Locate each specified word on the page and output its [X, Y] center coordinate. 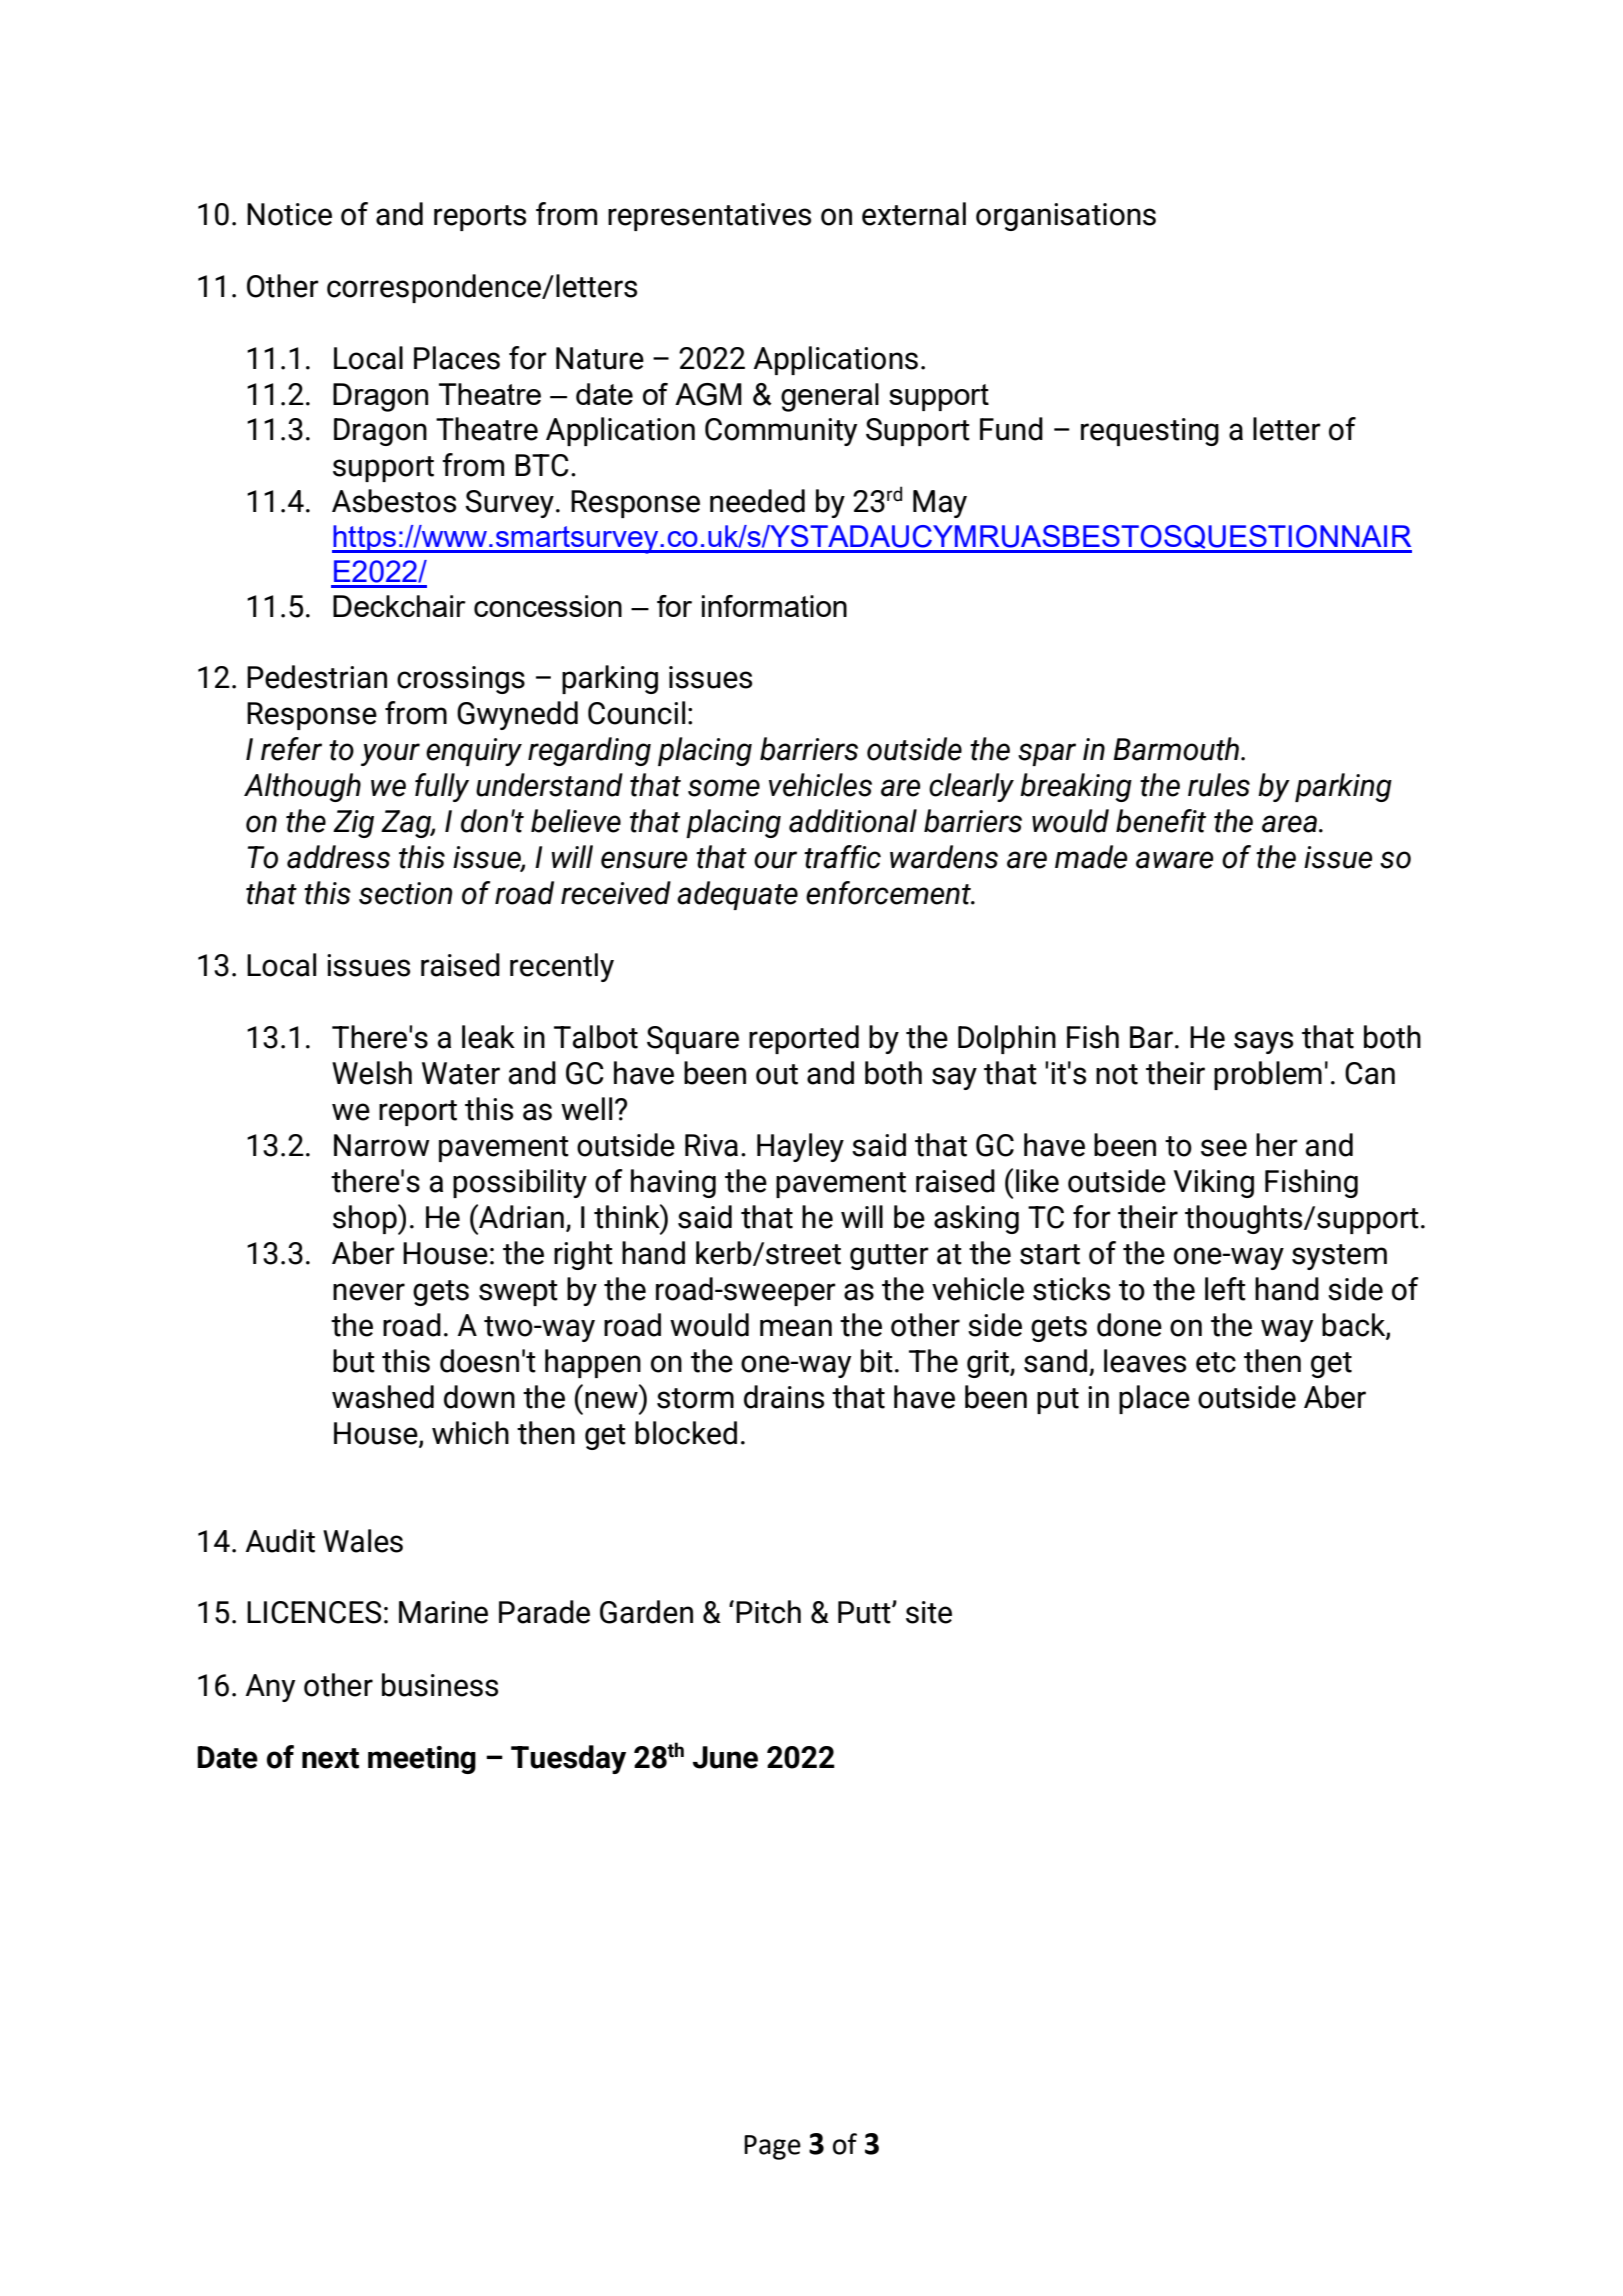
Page [772, 2147]
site [929, 1612]
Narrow [382, 1145]
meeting [422, 1760]
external [914, 214]
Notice [289, 214]
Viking [1214, 1183]
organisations [1066, 217]
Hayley [800, 1147]
